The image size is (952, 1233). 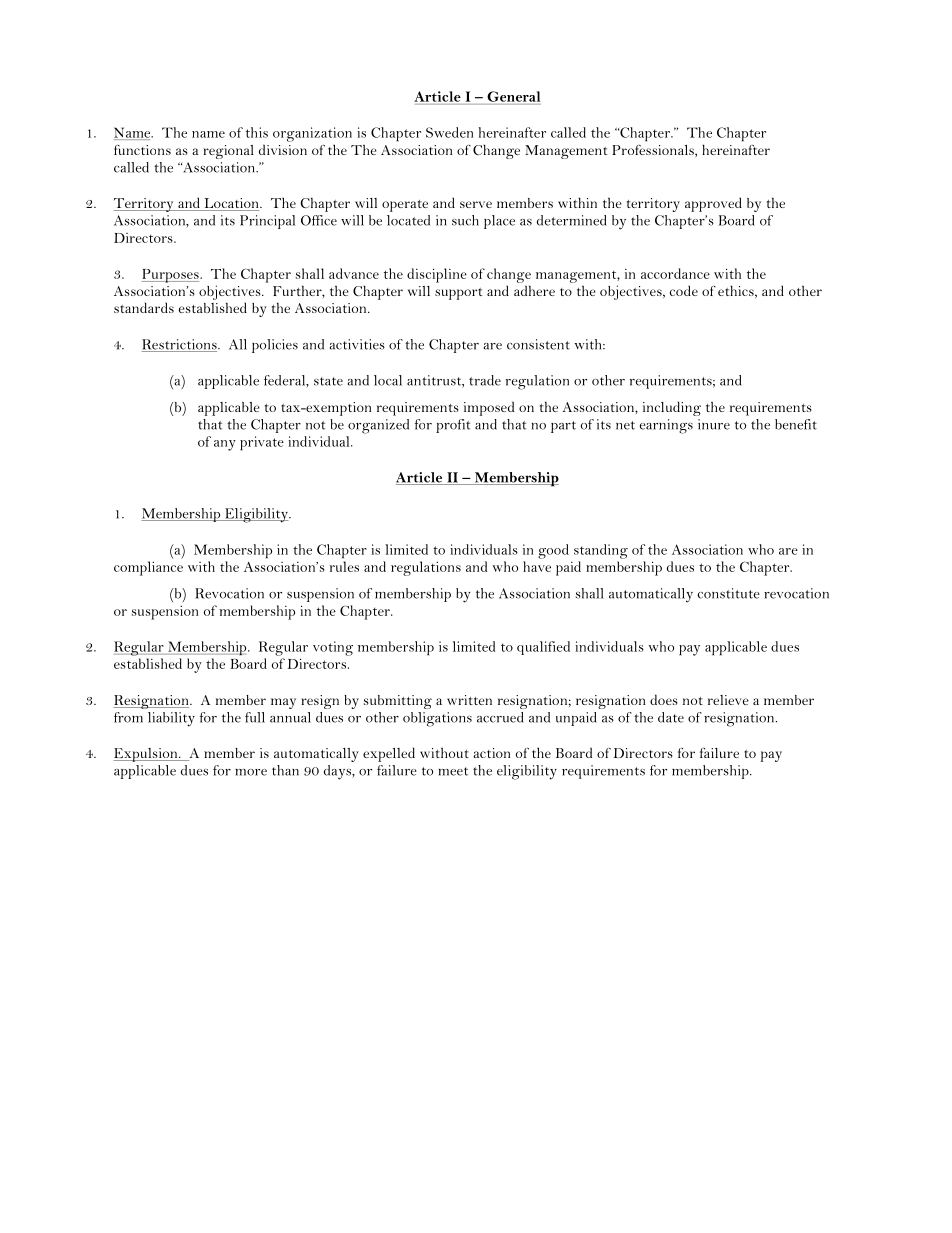 I want to click on compliance, so click(x=148, y=568).
